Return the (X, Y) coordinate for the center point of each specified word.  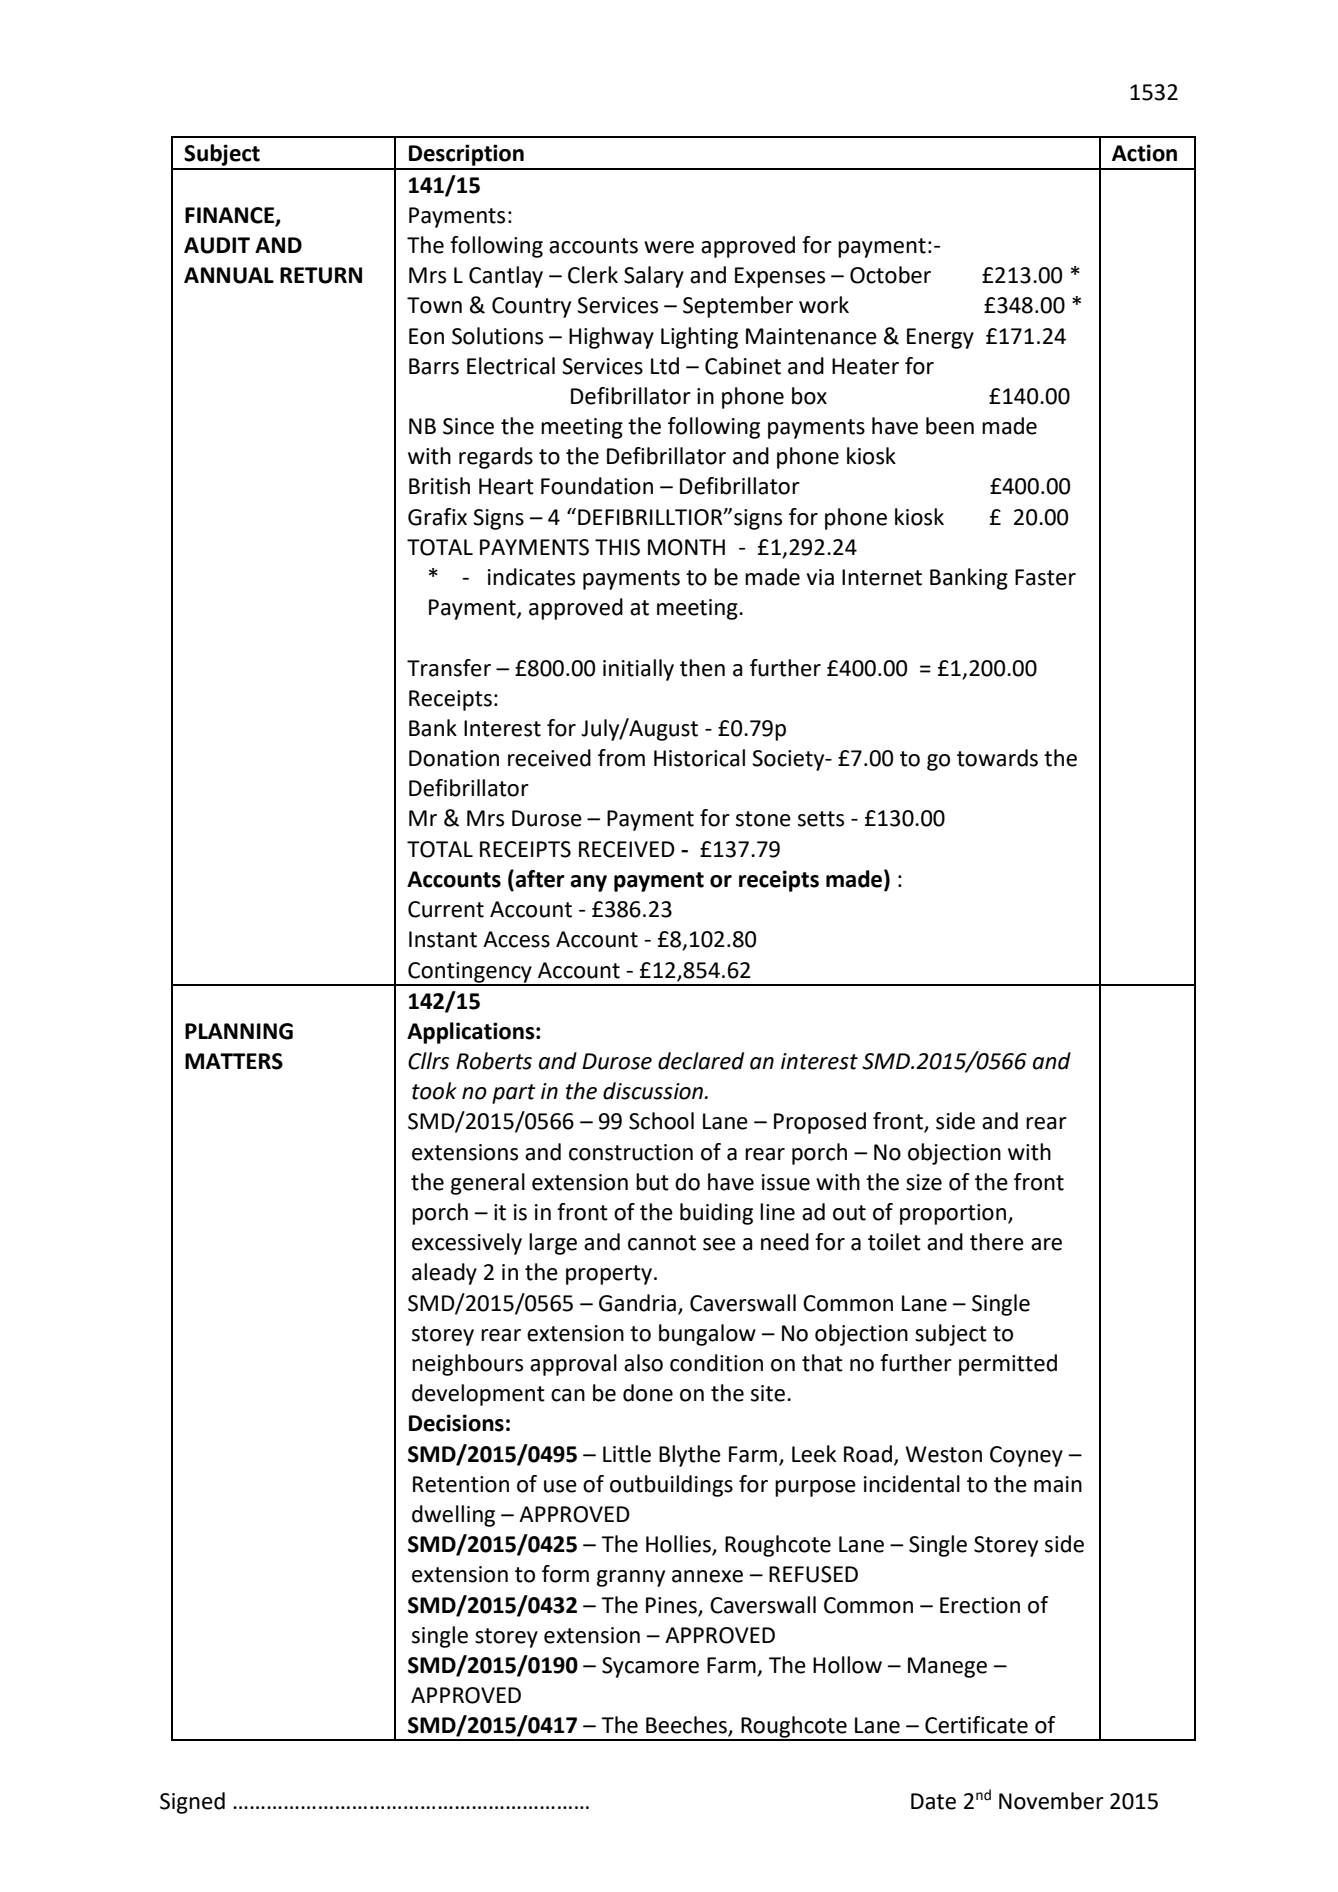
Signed (192, 1803)
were (669, 247)
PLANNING (239, 1031)
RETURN (321, 275)
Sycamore (650, 1667)
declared (701, 1061)
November (1051, 1801)
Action (1144, 153)
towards (997, 758)
